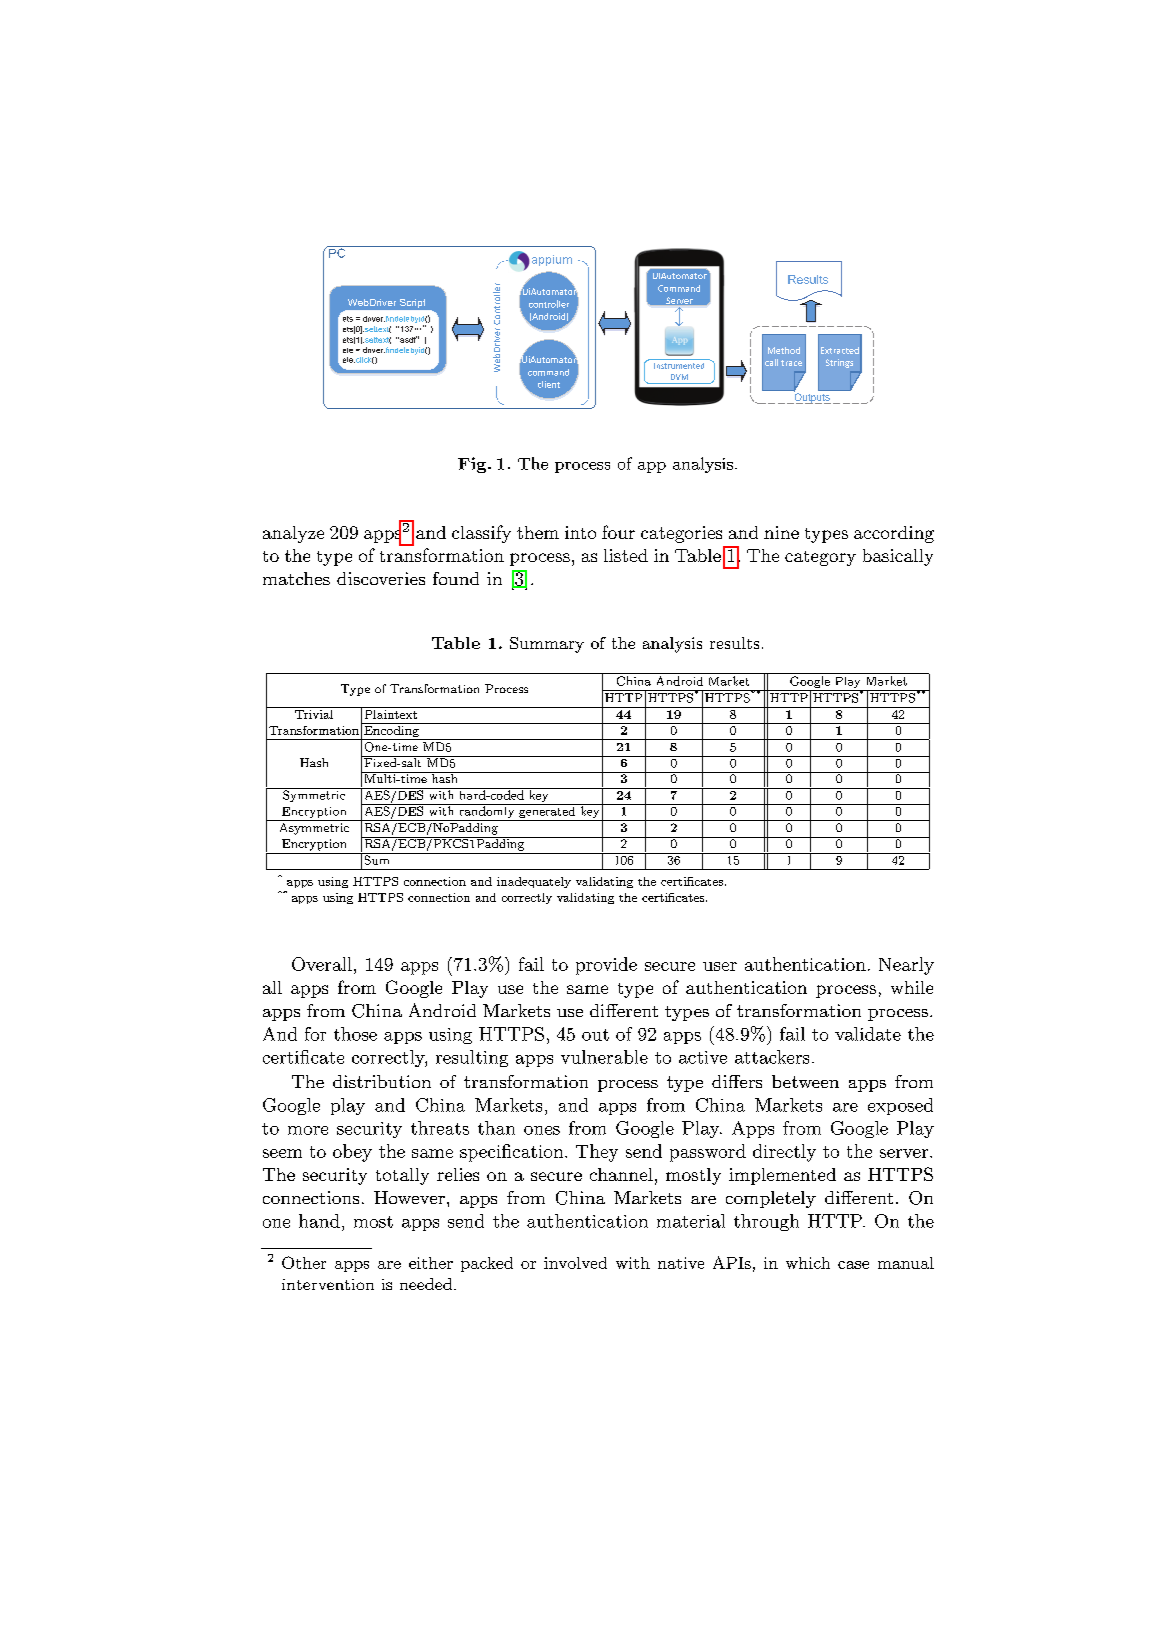 The image size is (1157, 1636). Describe the element at coordinates (381, 578) in the page. I see `discoveries` at that location.
